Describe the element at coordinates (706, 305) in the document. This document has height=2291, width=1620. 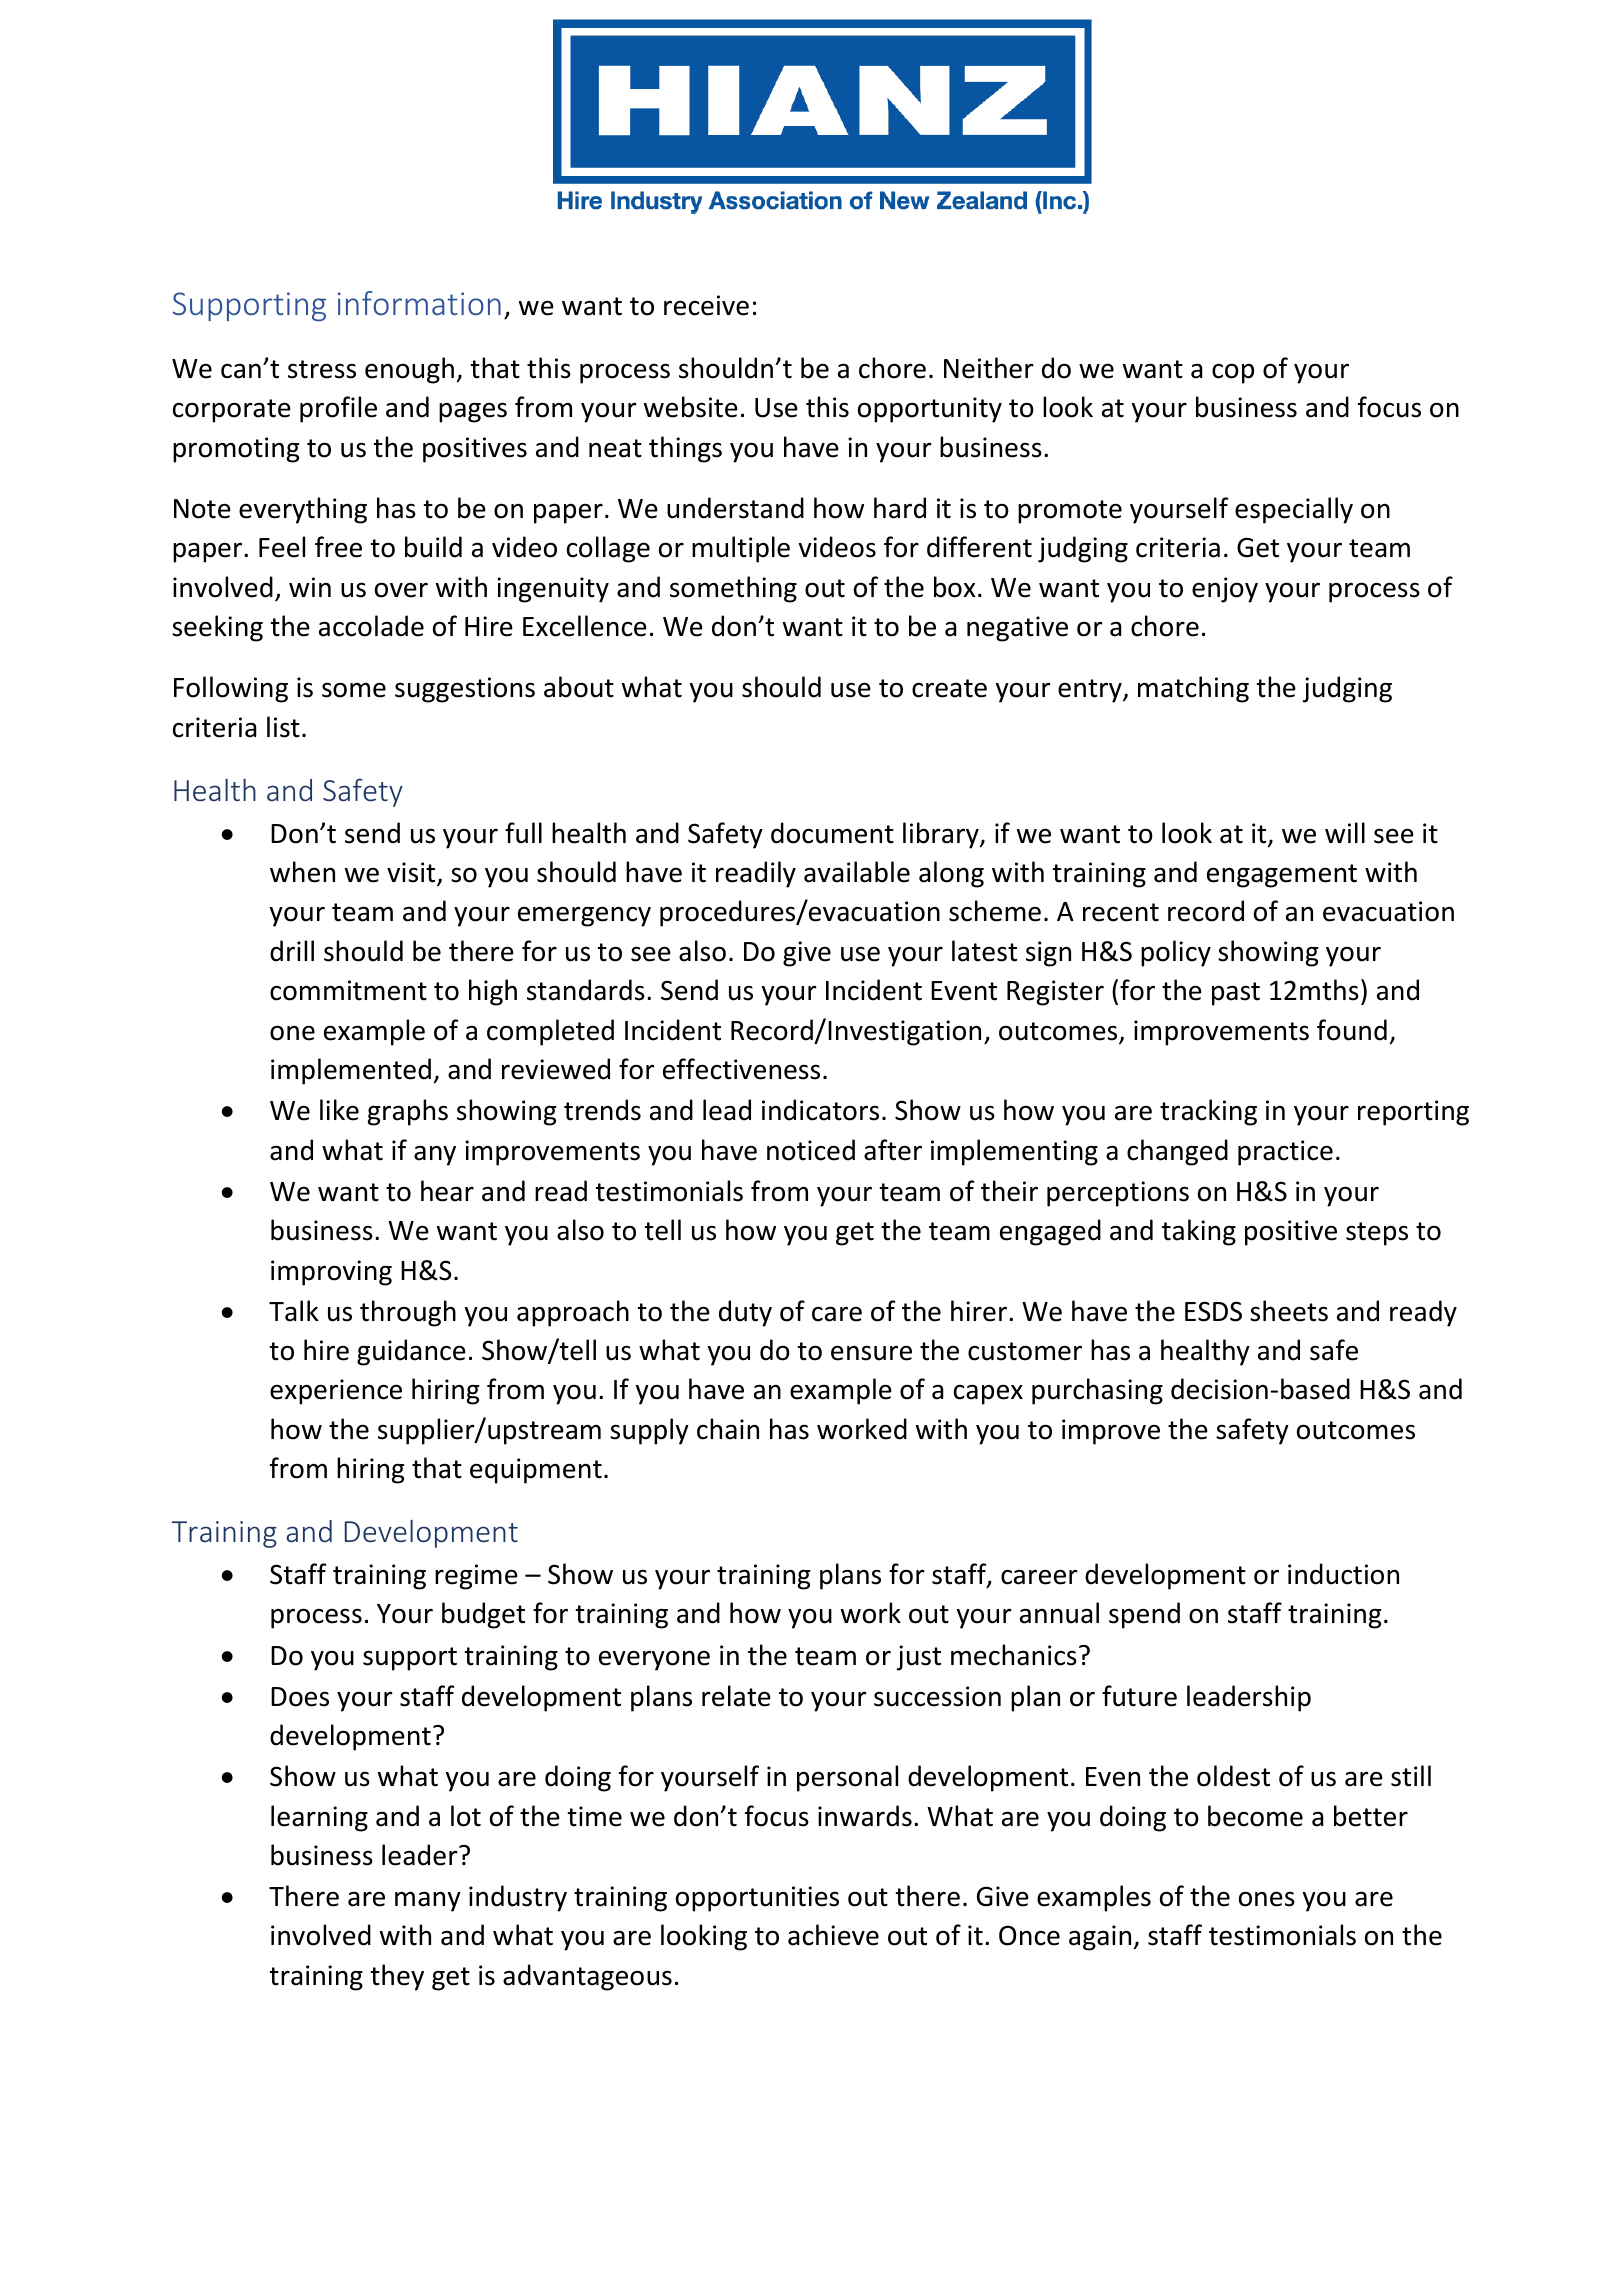
I see `receive` at that location.
